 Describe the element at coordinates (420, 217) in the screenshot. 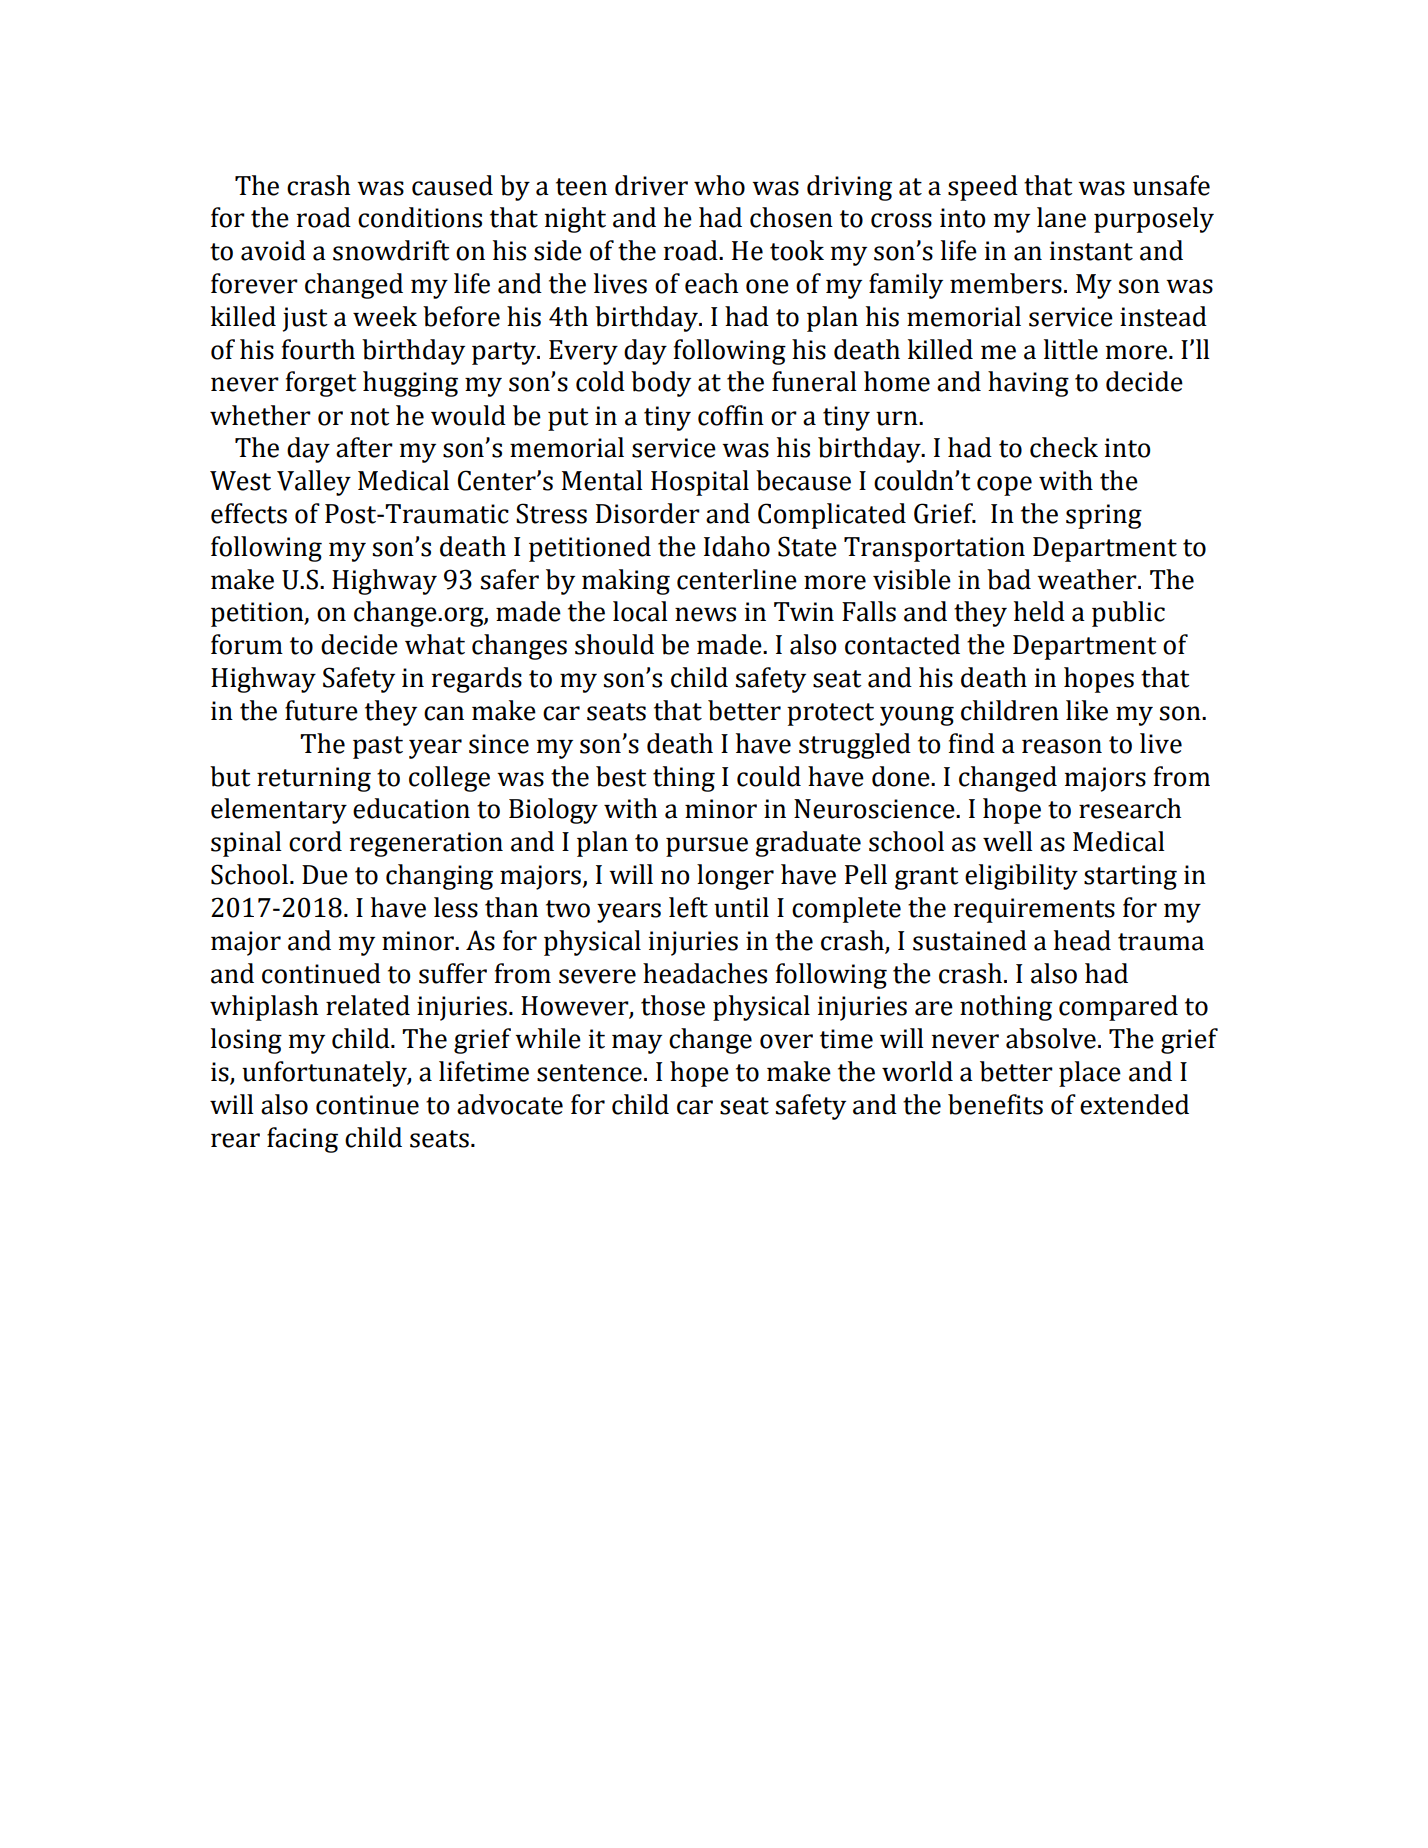

I see `conditions` at that location.
